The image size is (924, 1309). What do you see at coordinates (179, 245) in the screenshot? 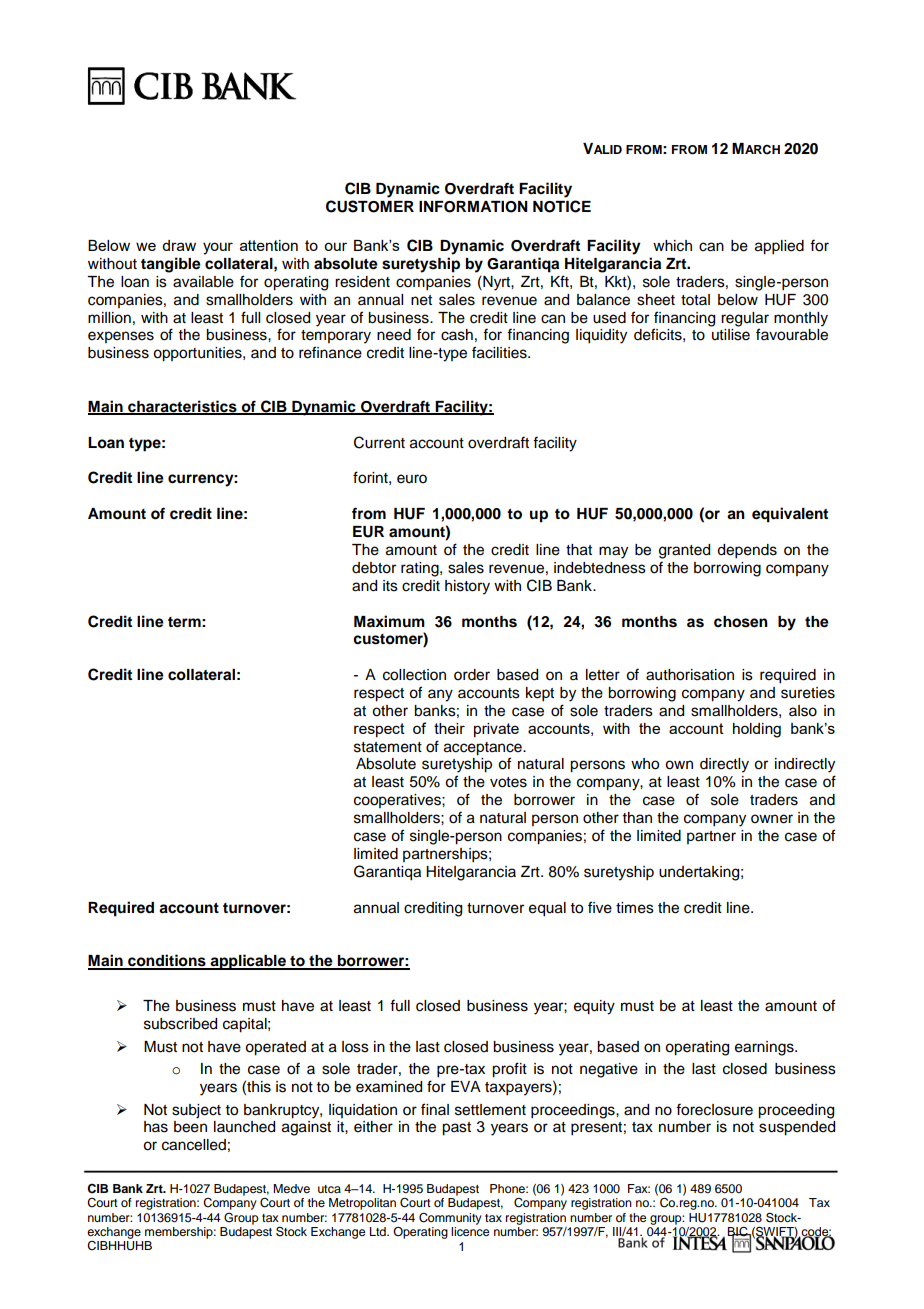
I see `draw` at bounding box center [179, 245].
